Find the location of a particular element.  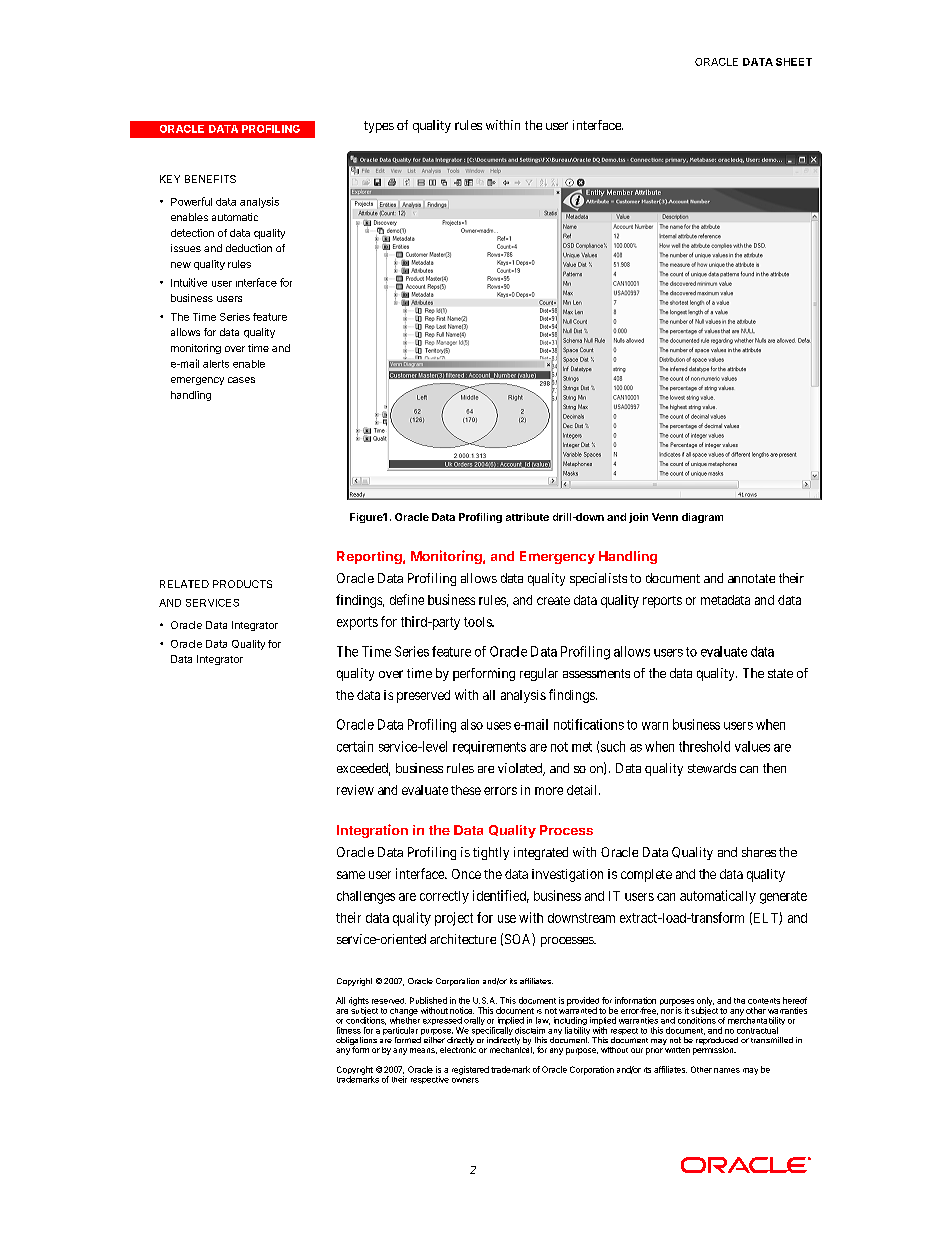

PRODUCTS is located at coordinates (242, 584).
